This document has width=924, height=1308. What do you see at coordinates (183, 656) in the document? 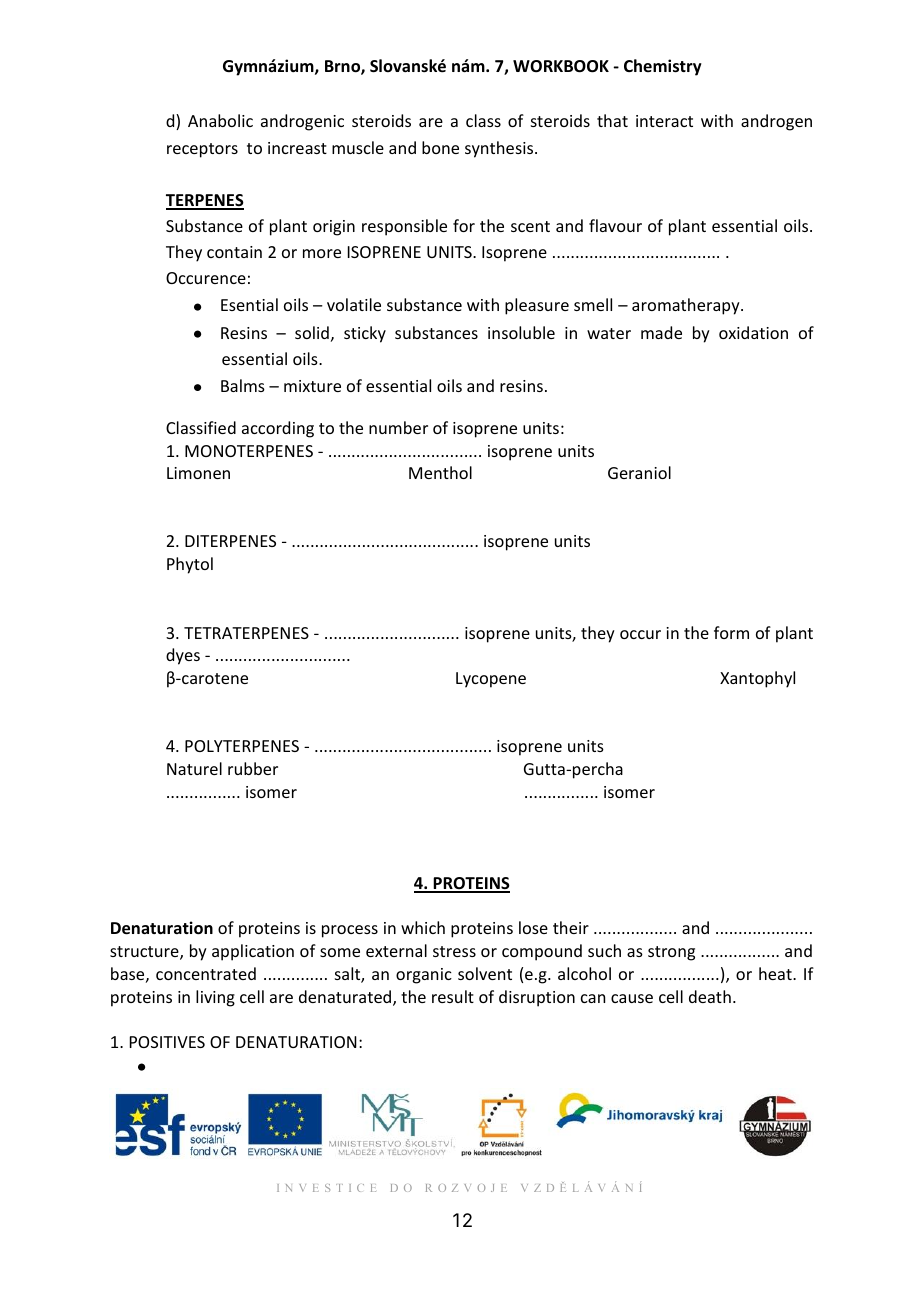
I see `dyes` at bounding box center [183, 656].
